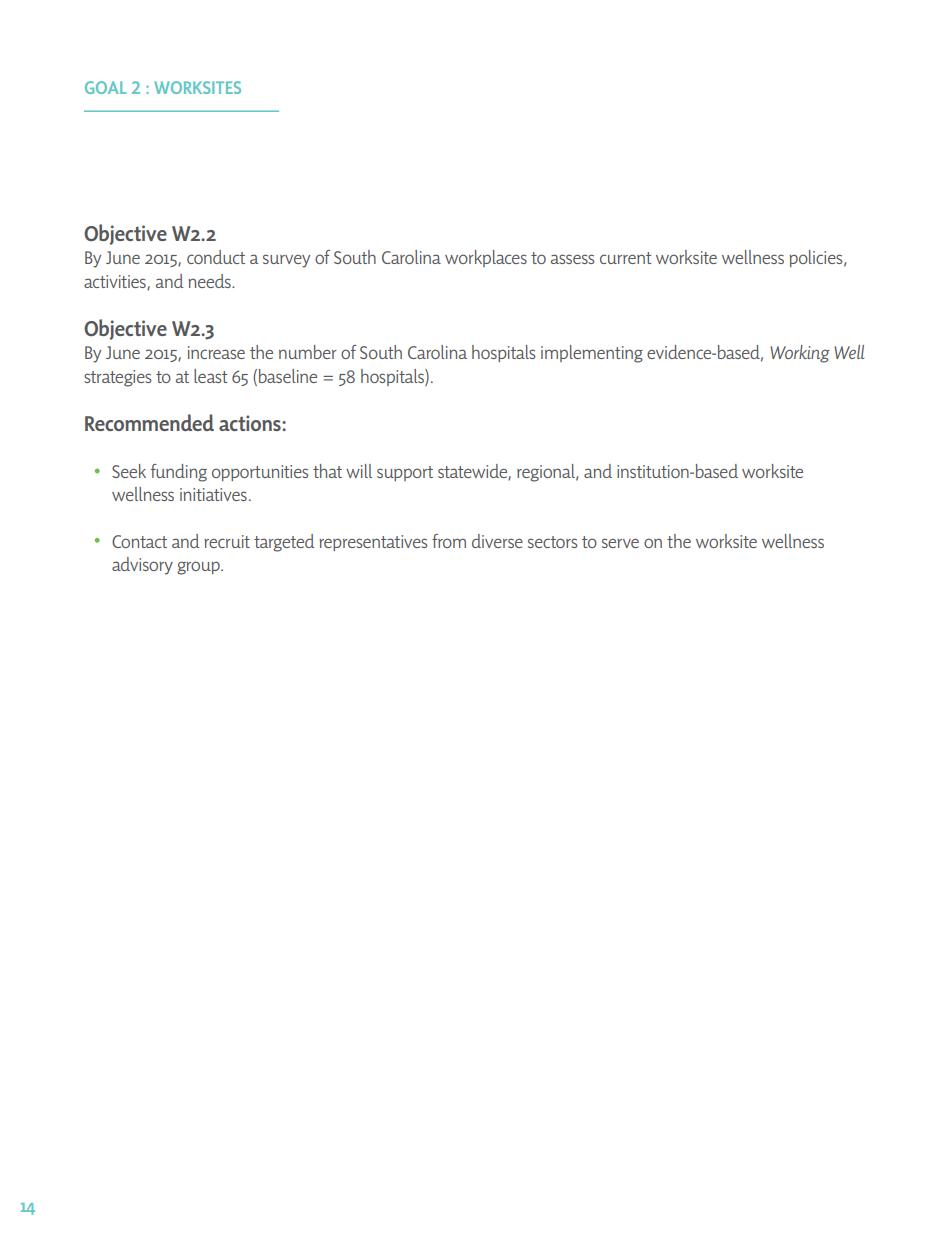  Describe the element at coordinates (592, 354) in the image. I see `implementing` at that location.
